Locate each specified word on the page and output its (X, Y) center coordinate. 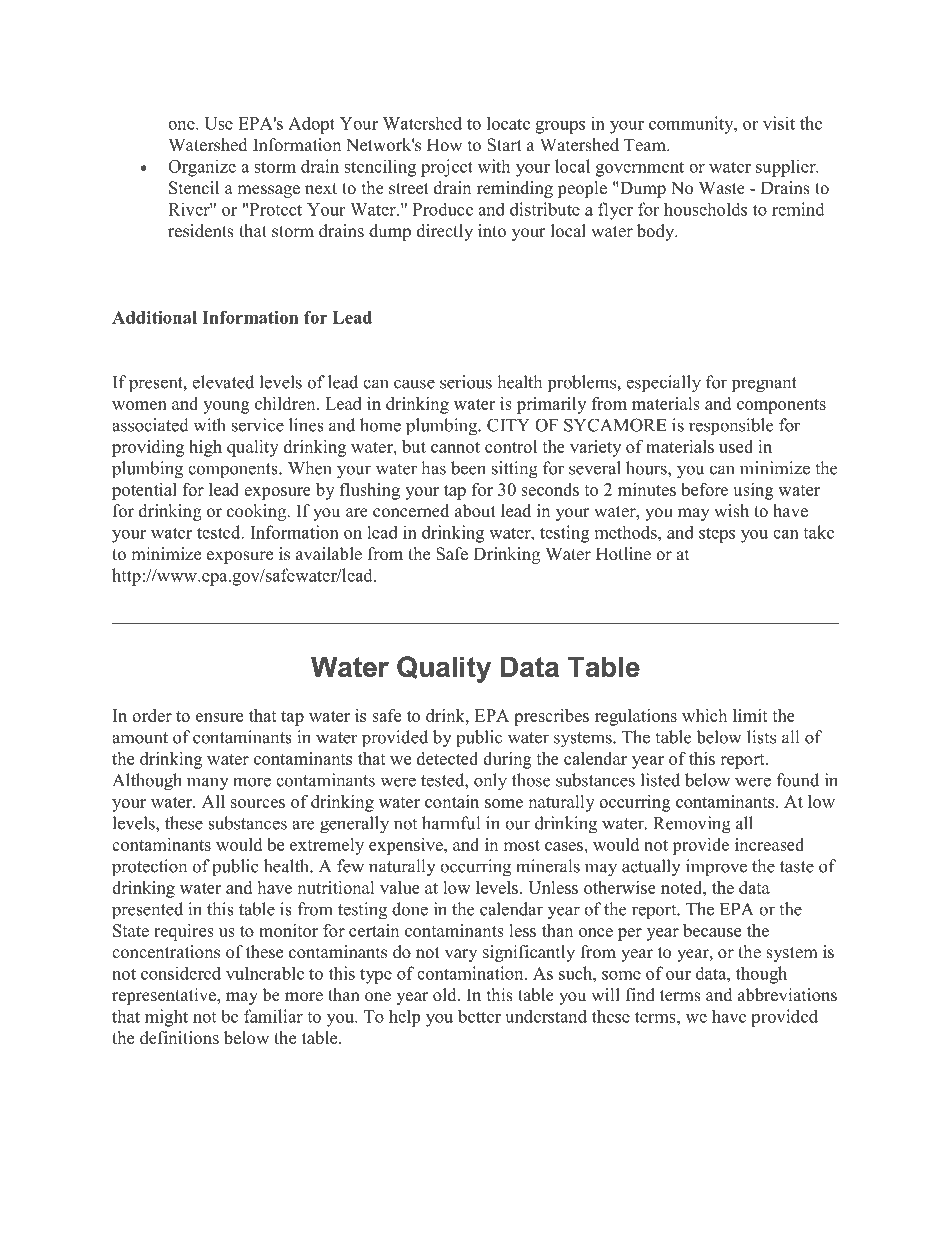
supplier (787, 168)
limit (750, 715)
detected (447, 758)
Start (504, 145)
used (736, 446)
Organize (202, 168)
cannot (455, 447)
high (205, 448)
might (166, 1018)
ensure (219, 717)
